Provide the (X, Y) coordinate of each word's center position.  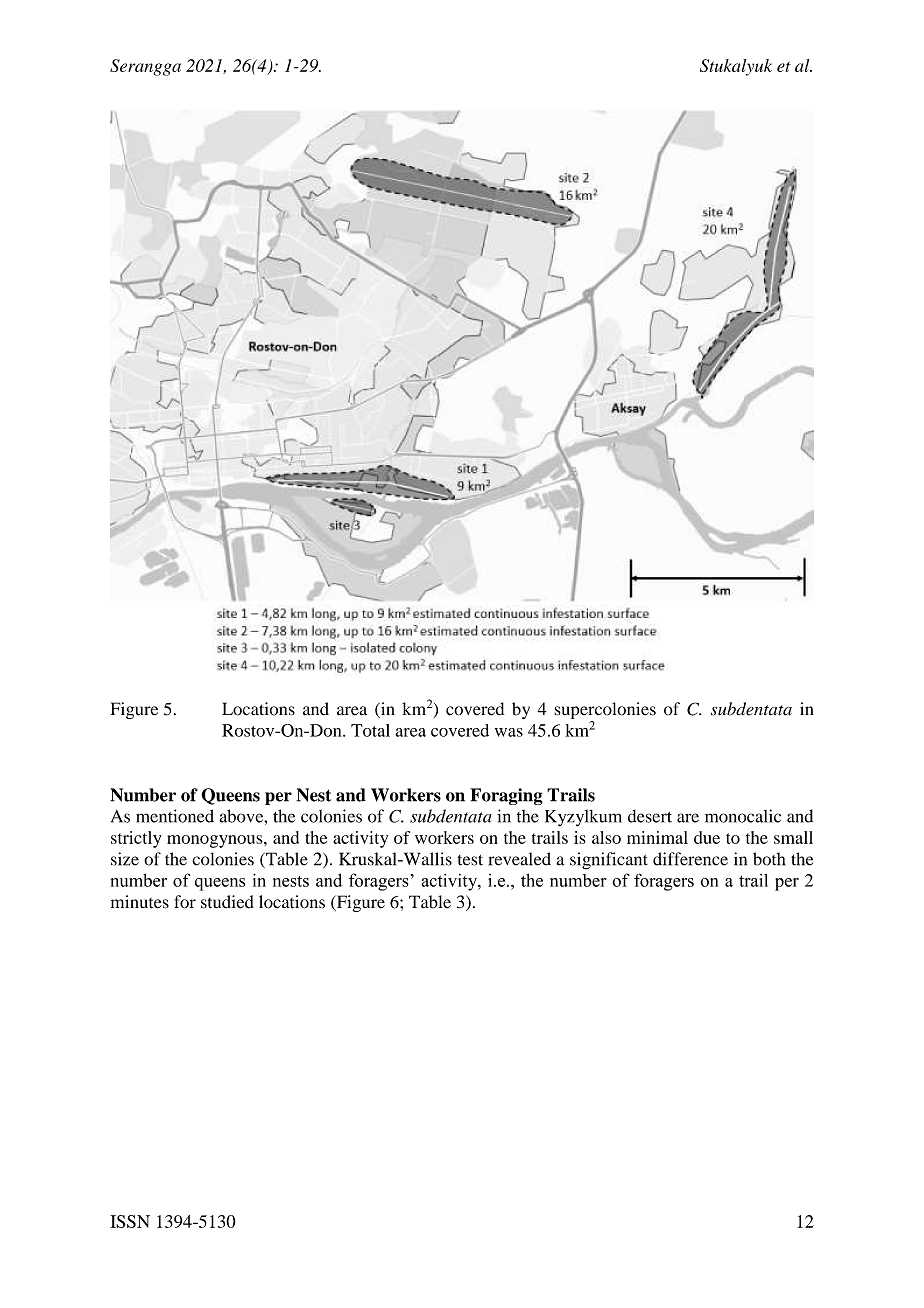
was (509, 732)
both (769, 859)
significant (609, 861)
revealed (520, 859)
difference (690, 859)
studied (227, 902)
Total (370, 730)
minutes (140, 902)
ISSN (130, 1221)
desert (650, 816)
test (470, 860)
